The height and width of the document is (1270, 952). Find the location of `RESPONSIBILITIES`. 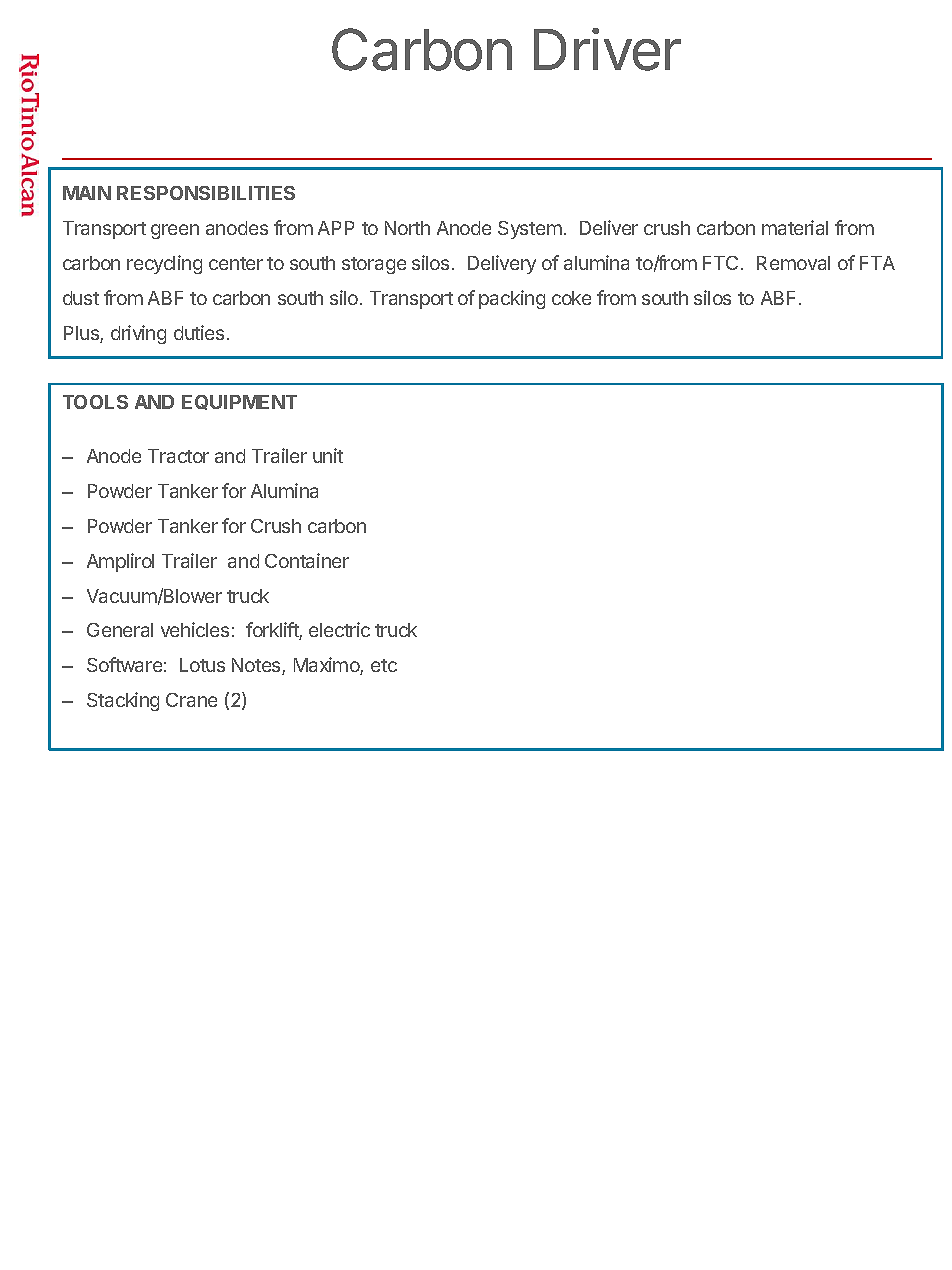

RESPONSIBILITIES is located at coordinates (206, 193).
